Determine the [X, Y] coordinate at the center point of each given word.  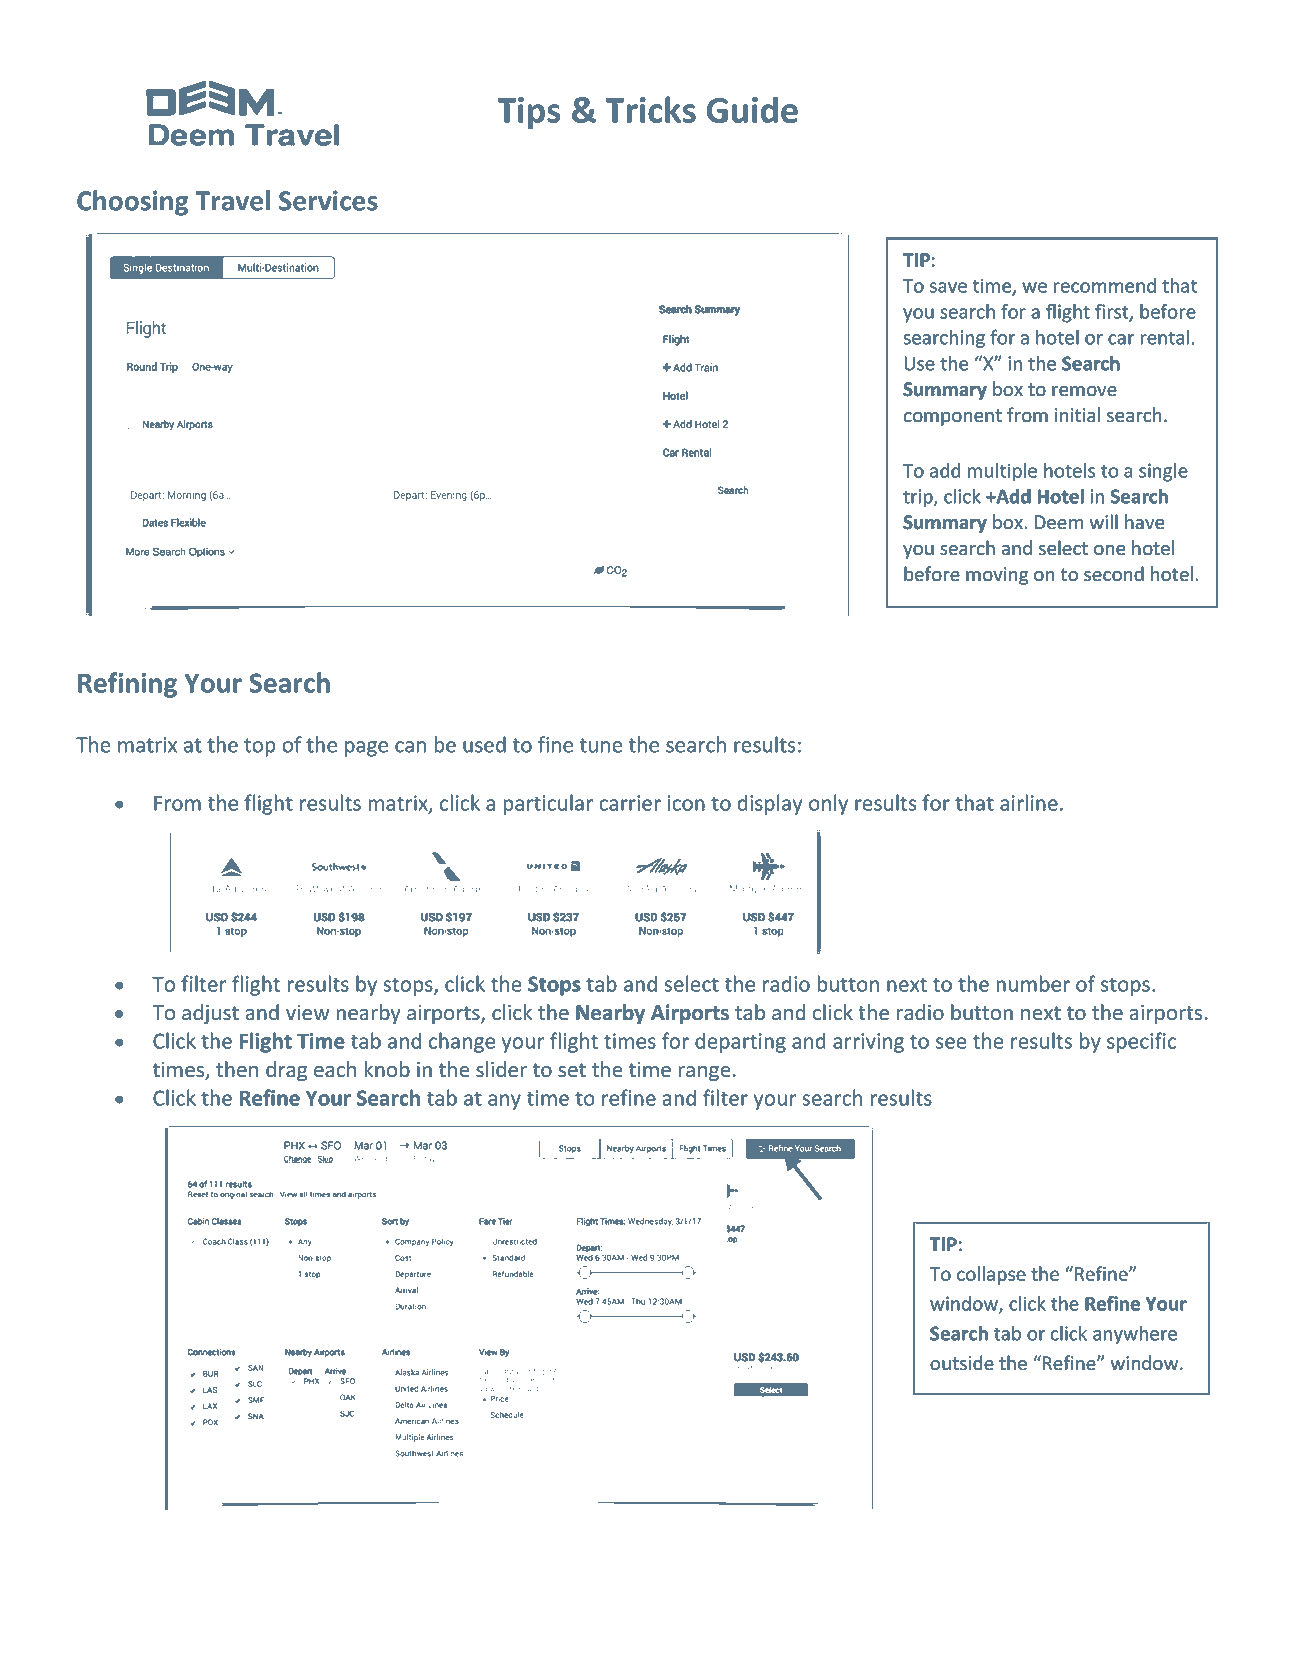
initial [1077, 414]
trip [919, 498]
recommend [1105, 285]
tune [601, 745]
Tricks [650, 109]
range [704, 1073]
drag [286, 1071]
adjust [210, 1014]
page [366, 749]
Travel [232, 200]
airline [1029, 802]
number [1033, 983]
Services [328, 200]
